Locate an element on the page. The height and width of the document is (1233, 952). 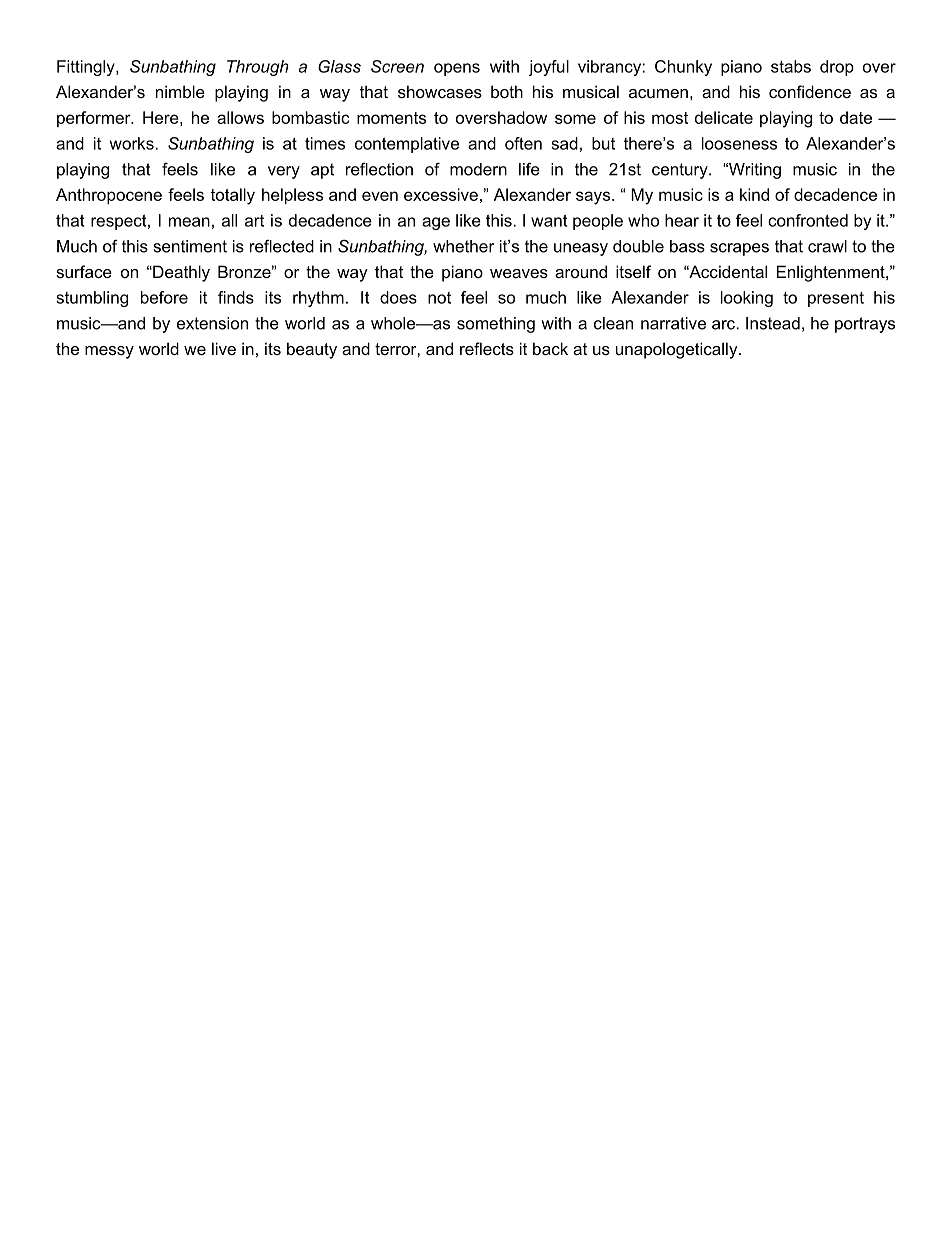
unapologetically is located at coordinates (678, 350).
